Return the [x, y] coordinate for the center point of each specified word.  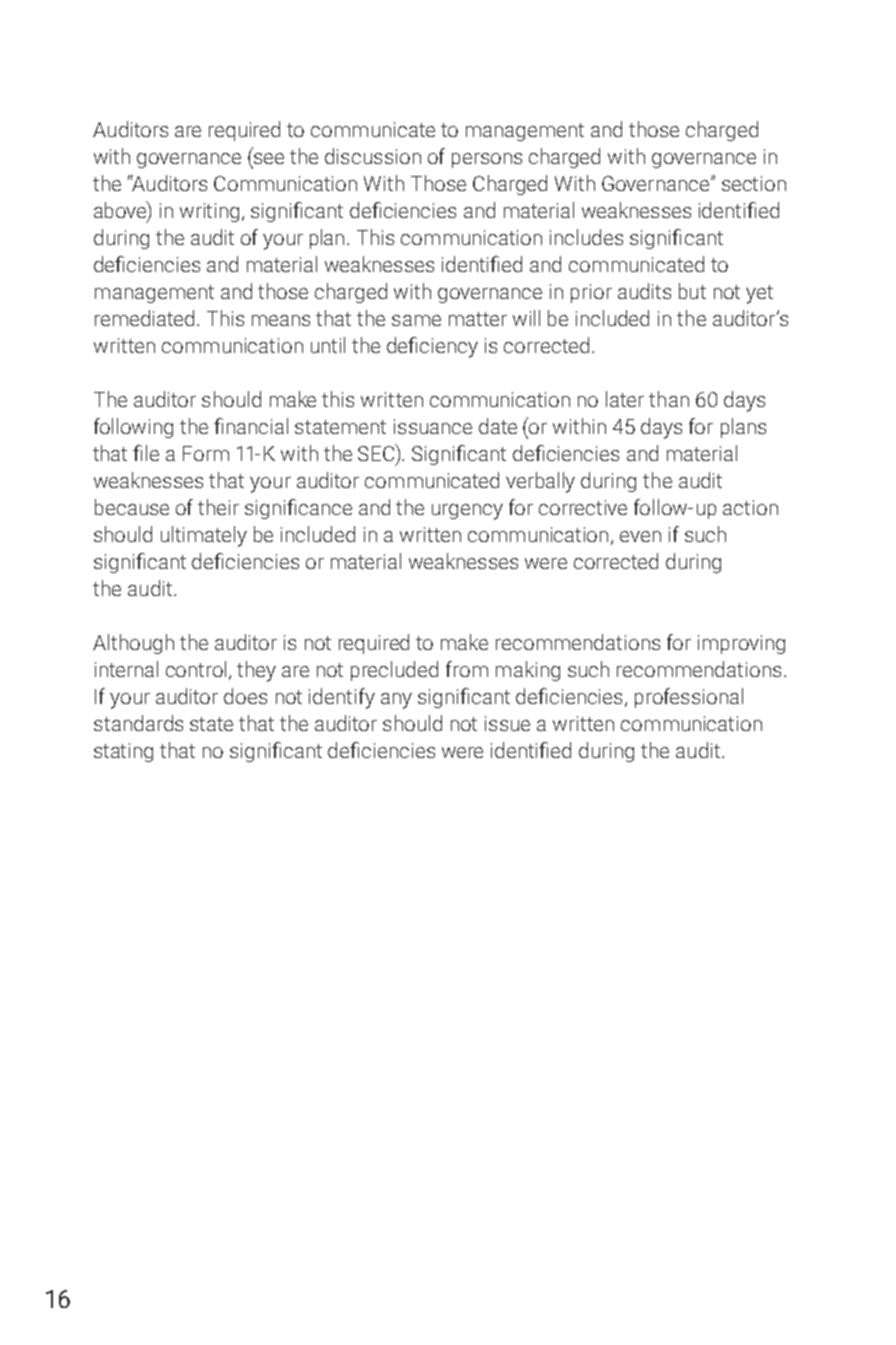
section [754, 183]
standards [138, 723]
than [669, 399]
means [281, 320]
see [269, 158]
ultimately [204, 536]
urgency [467, 512]
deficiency [432, 347]
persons [487, 160]
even [640, 536]
